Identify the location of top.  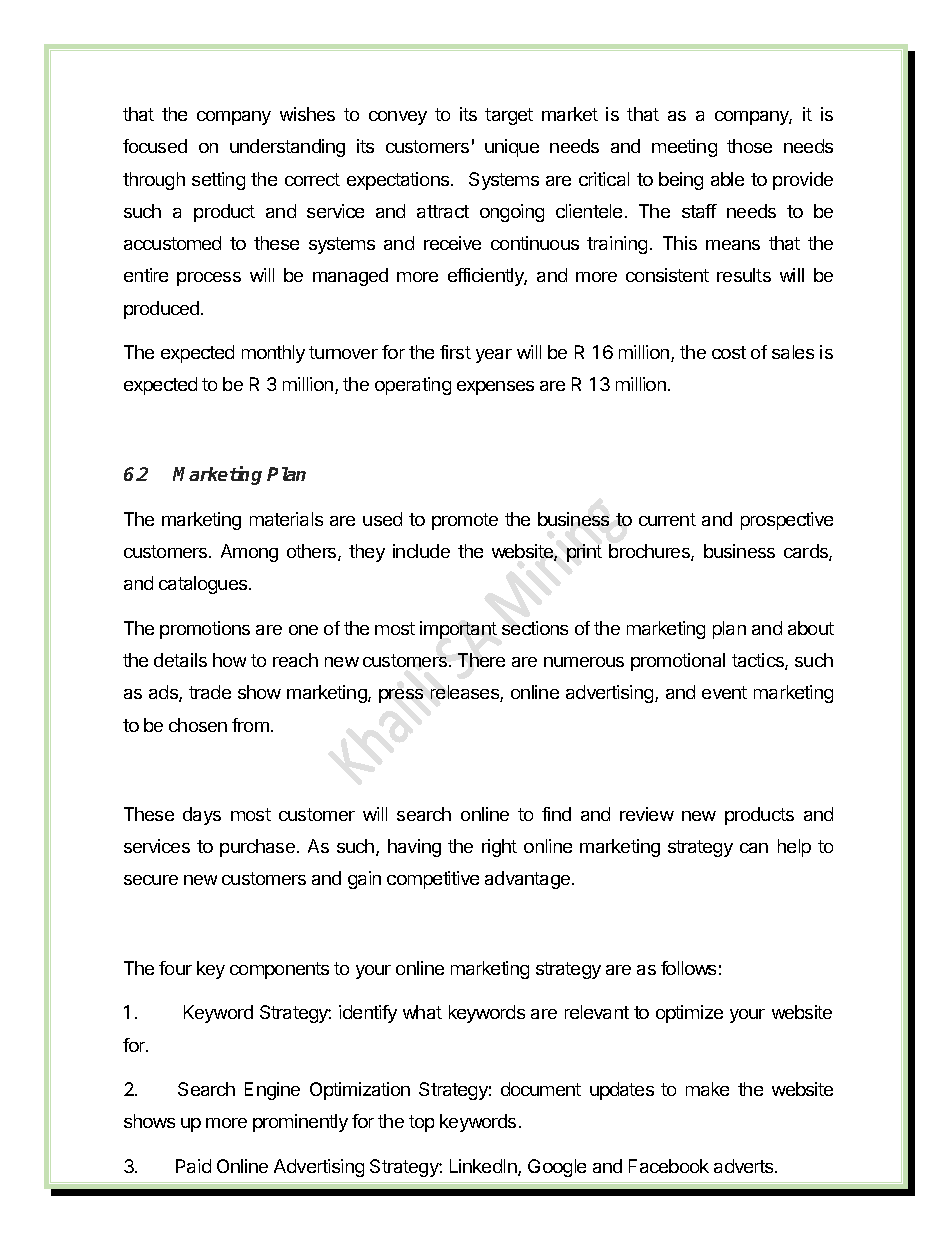
(421, 1123).
